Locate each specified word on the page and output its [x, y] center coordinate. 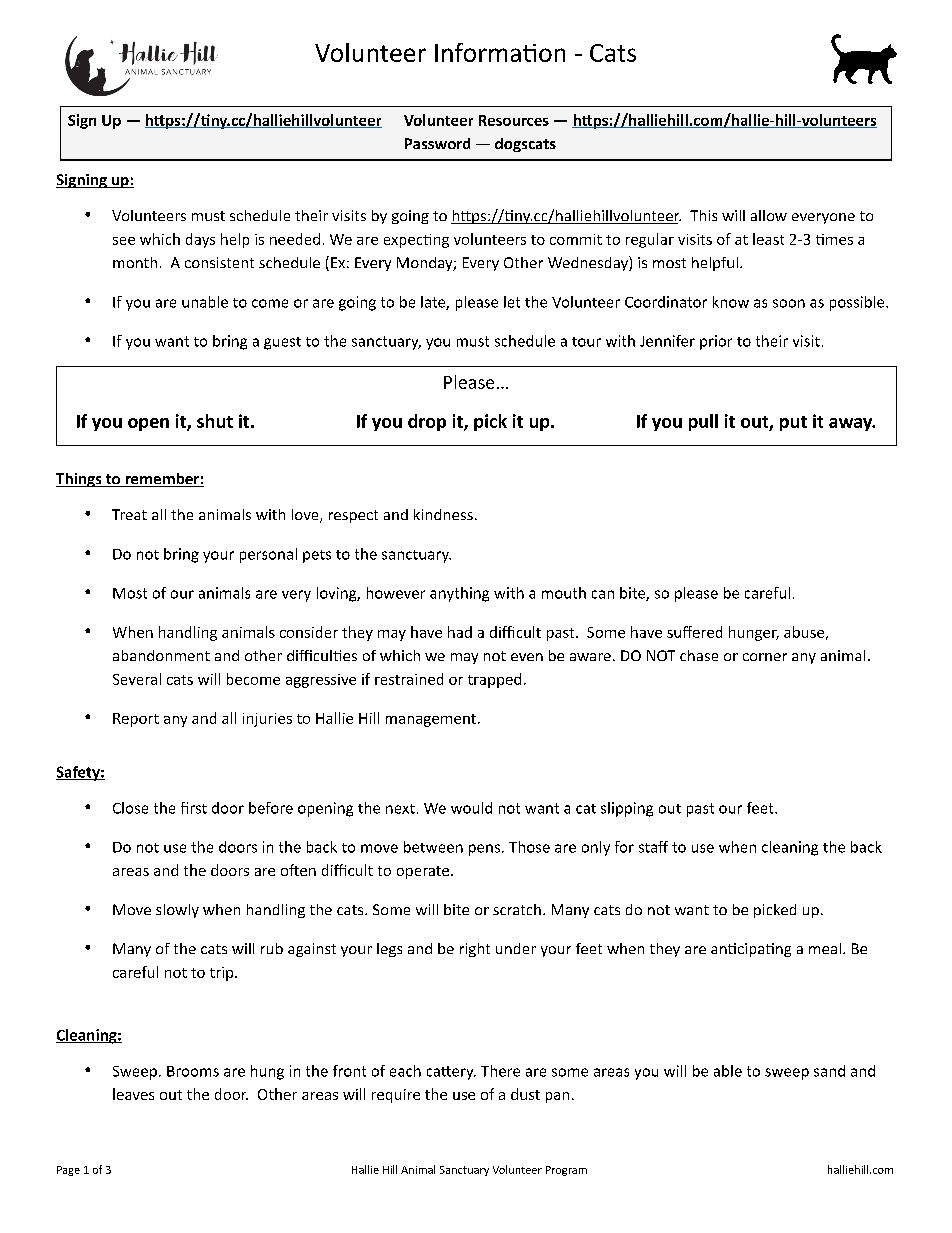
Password [437, 143]
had [460, 632]
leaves [133, 1094]
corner [765, 657]
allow [769, 215]
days [200, 240]
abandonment [161, 655]
